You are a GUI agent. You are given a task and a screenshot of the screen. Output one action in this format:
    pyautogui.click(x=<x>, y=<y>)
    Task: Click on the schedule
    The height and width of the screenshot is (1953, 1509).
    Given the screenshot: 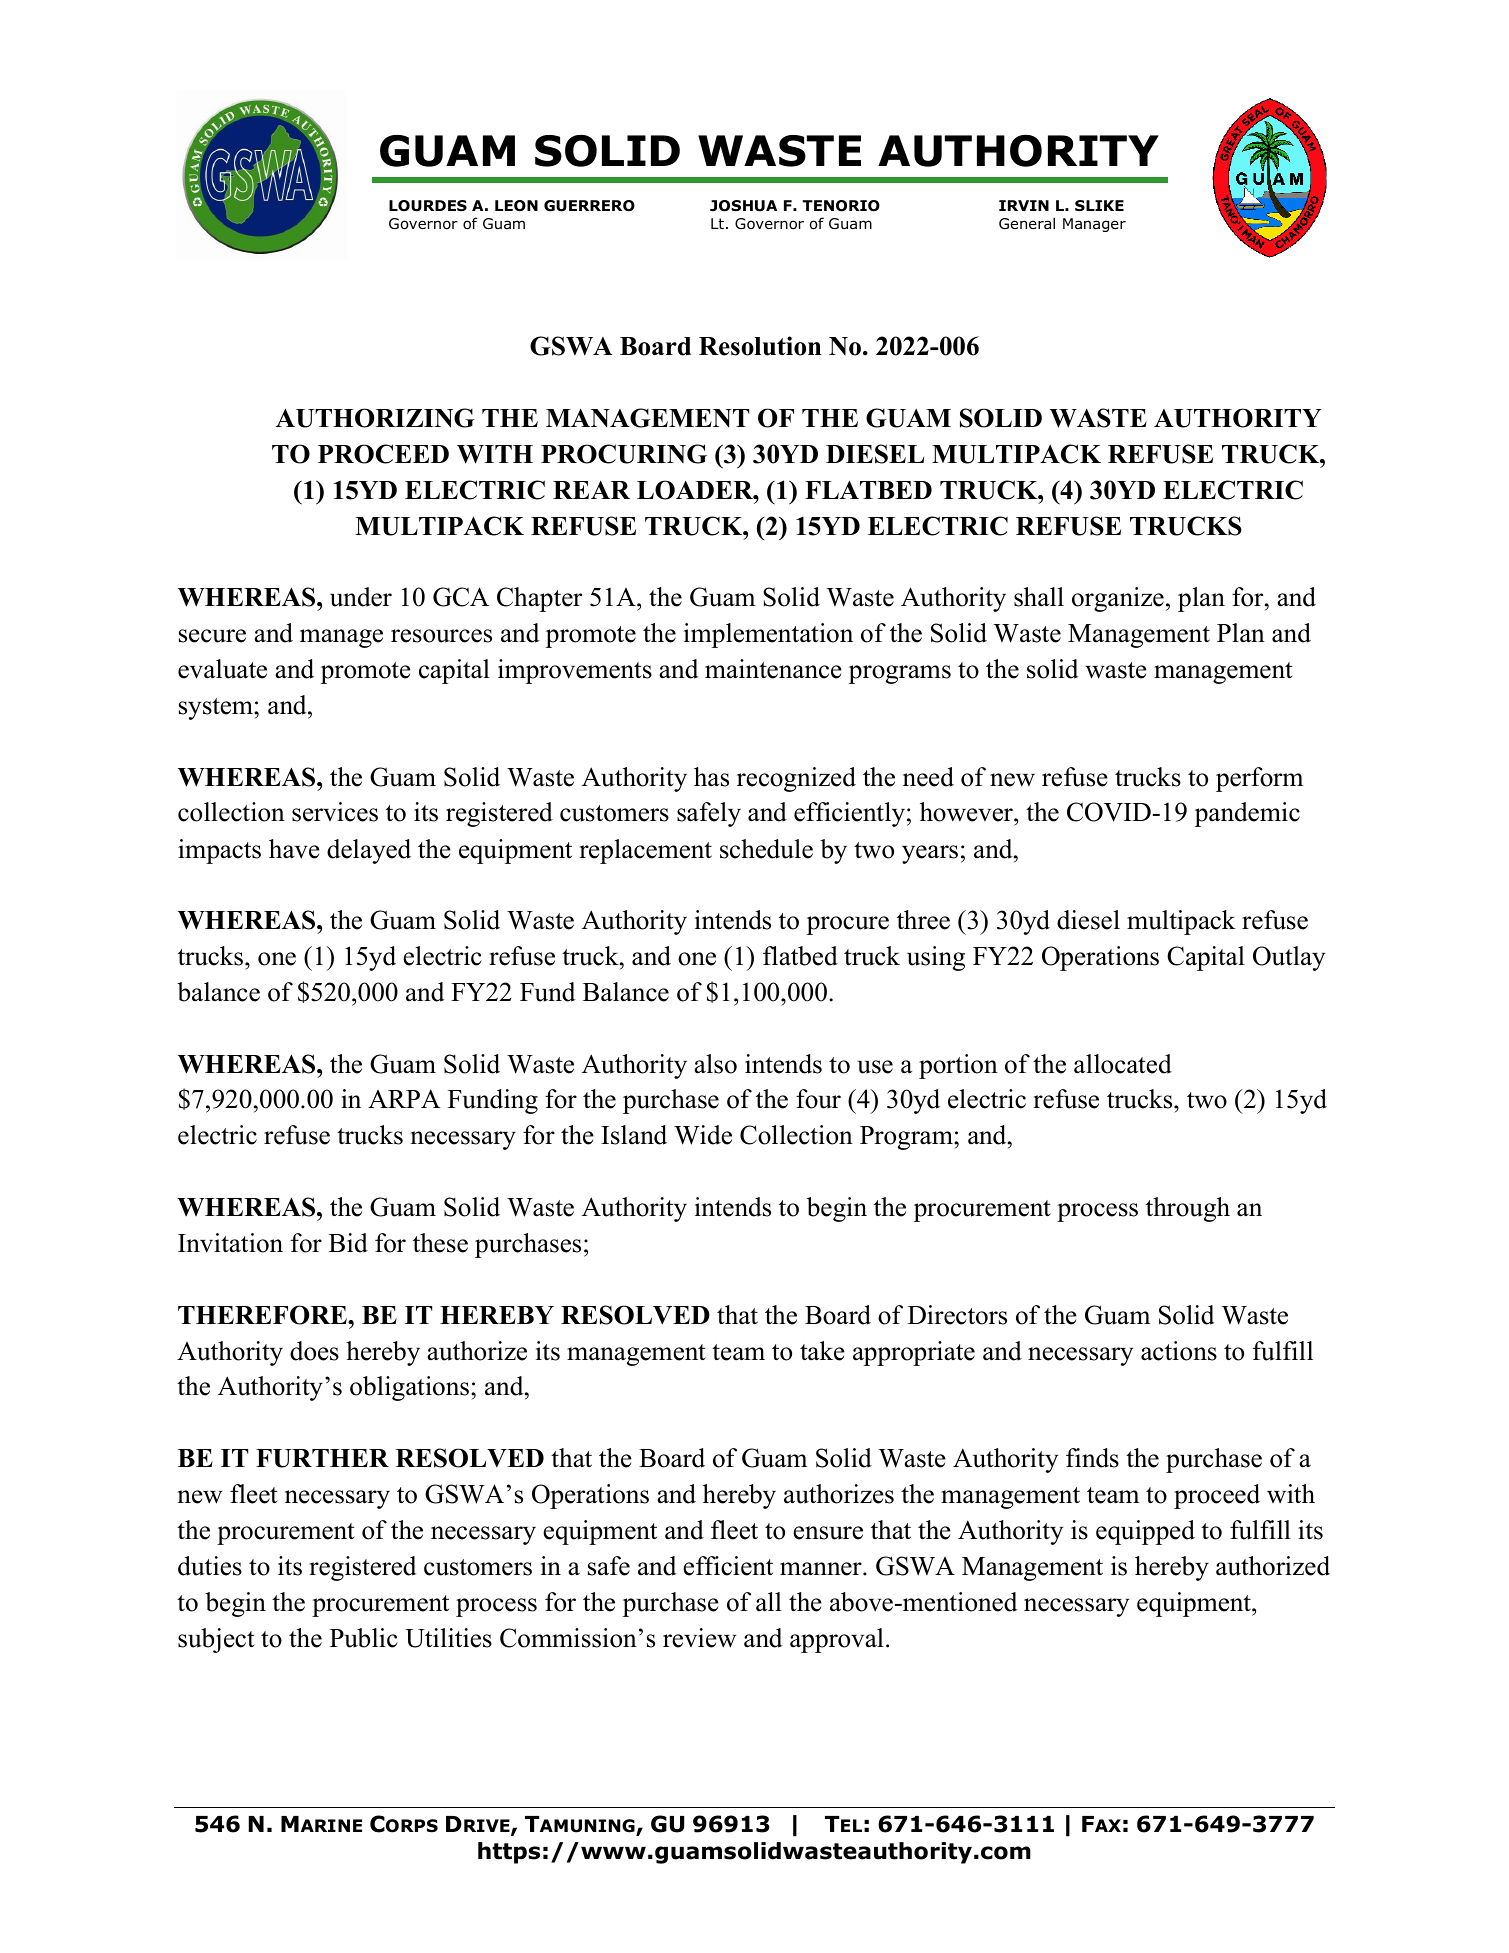 What is the action you would take?
    pyautogui.click(x=766, y=849)
